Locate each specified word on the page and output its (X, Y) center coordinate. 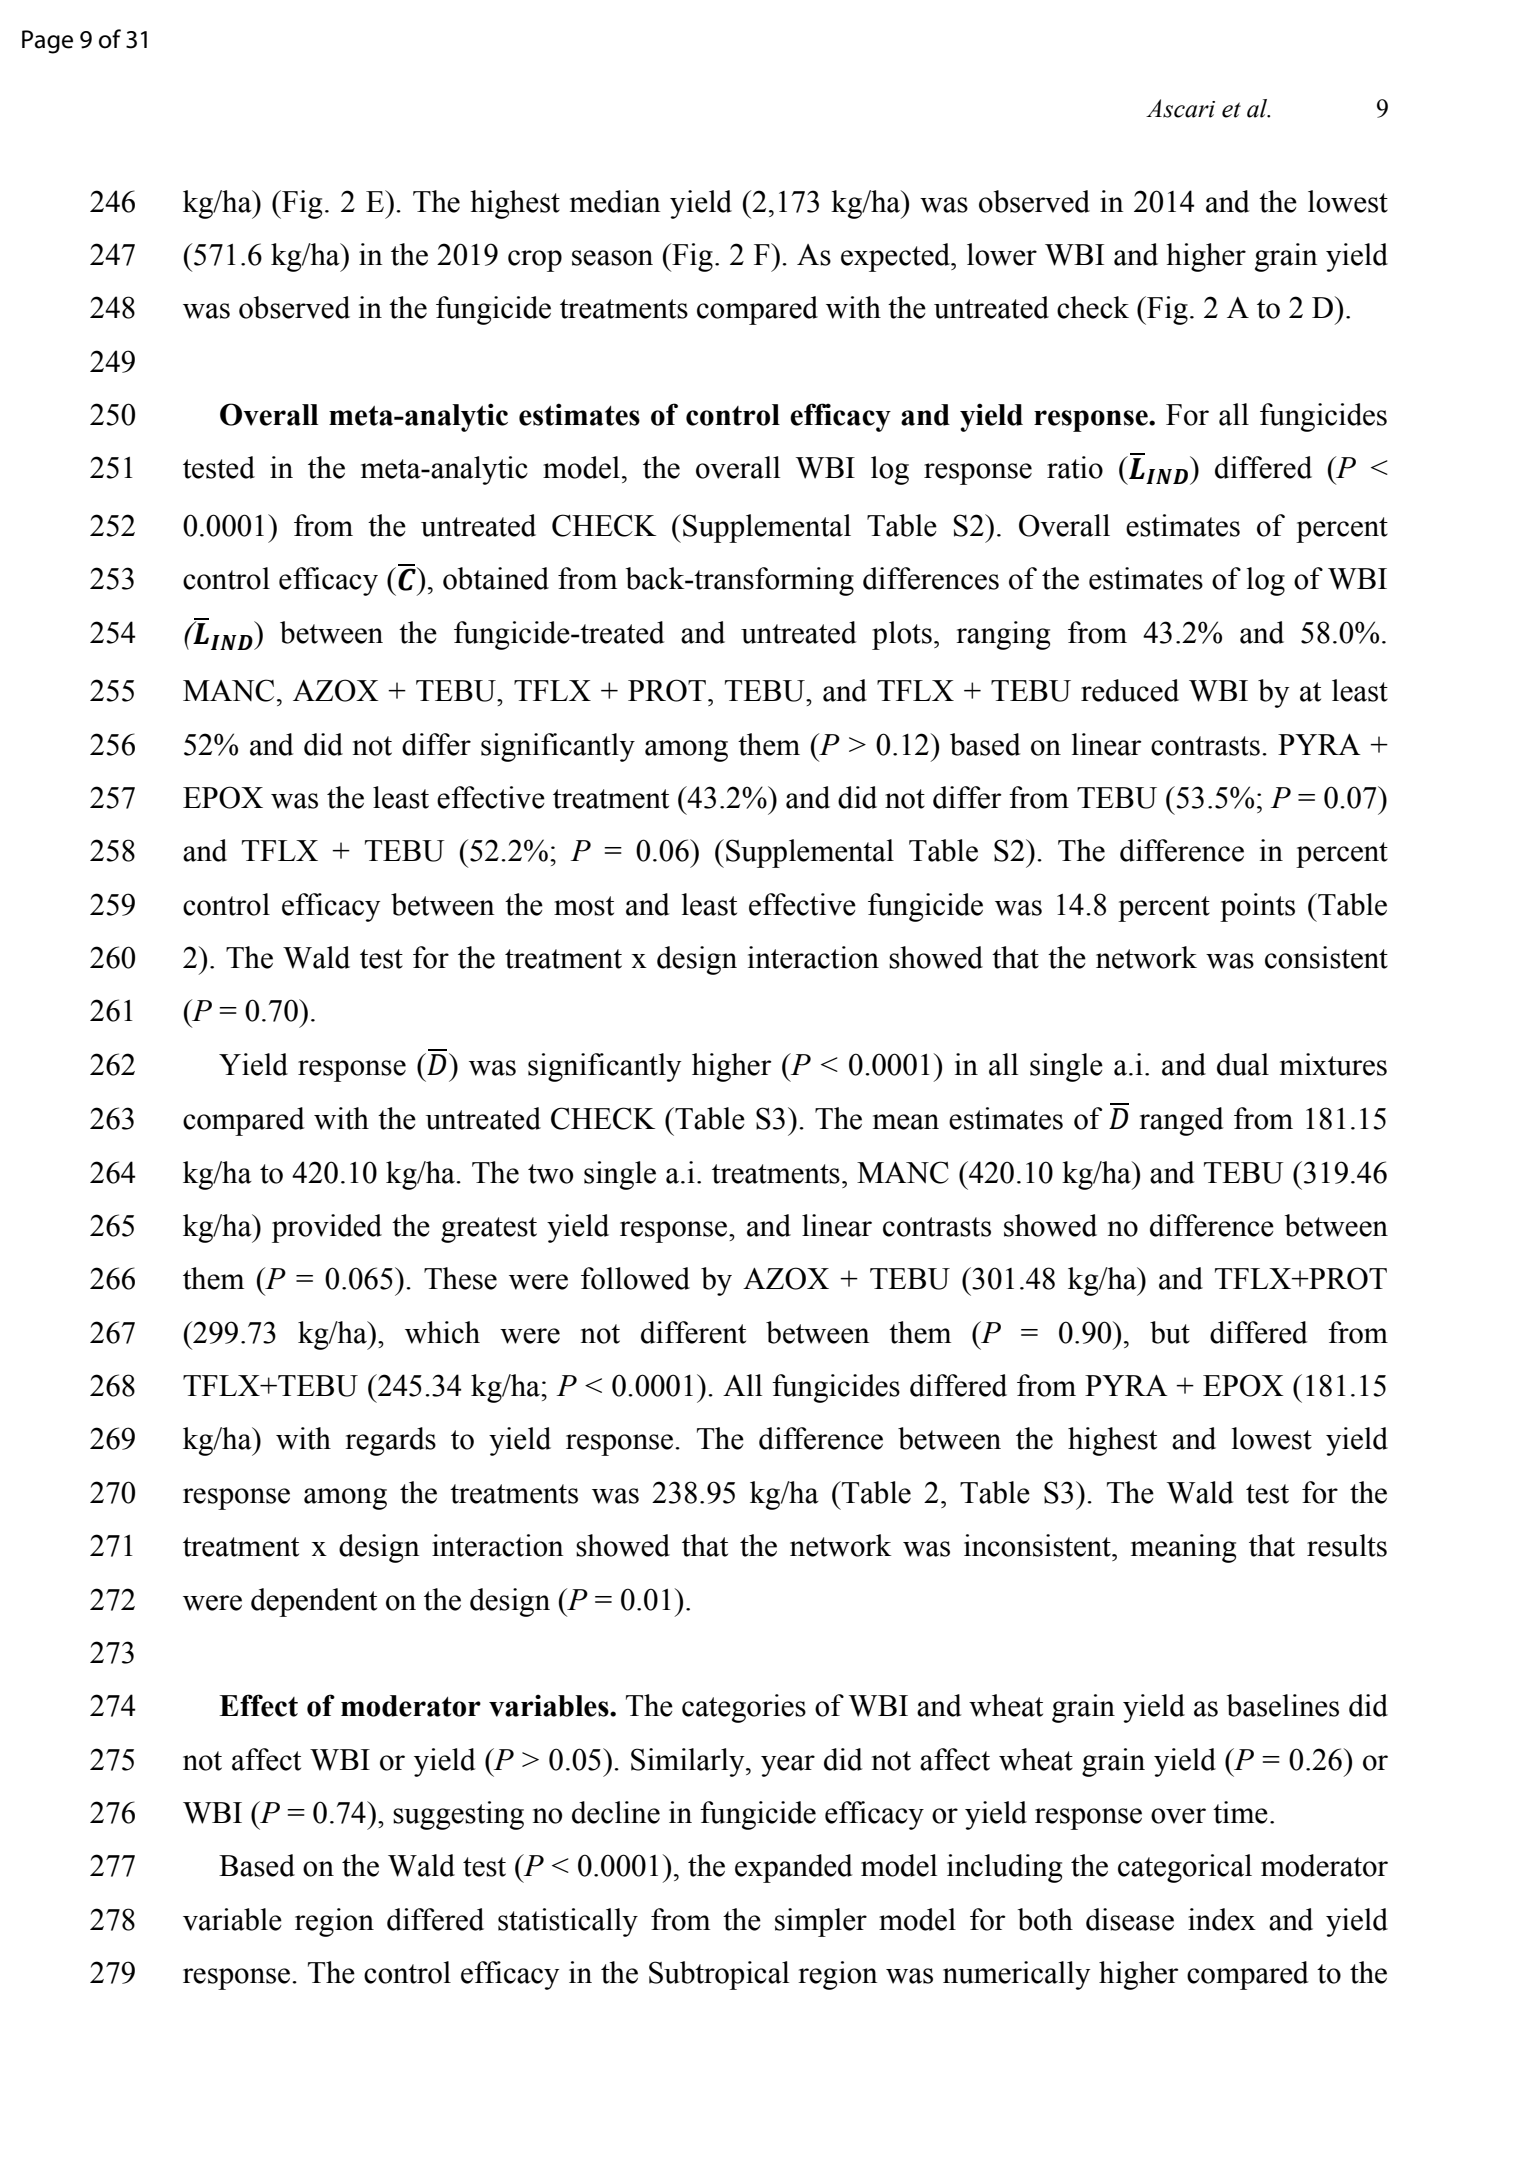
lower (1002, 254)
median (615, 201)
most (584, 906)
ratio (1075, 467)
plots (902, 635)
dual (1243, 1064)
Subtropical (719, 1975)
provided (327, 1228)
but (1170, 1332)
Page (47, 42)
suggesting (458, 1815)
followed (635, 1278)
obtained (496, 578)
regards (390, 1441)
